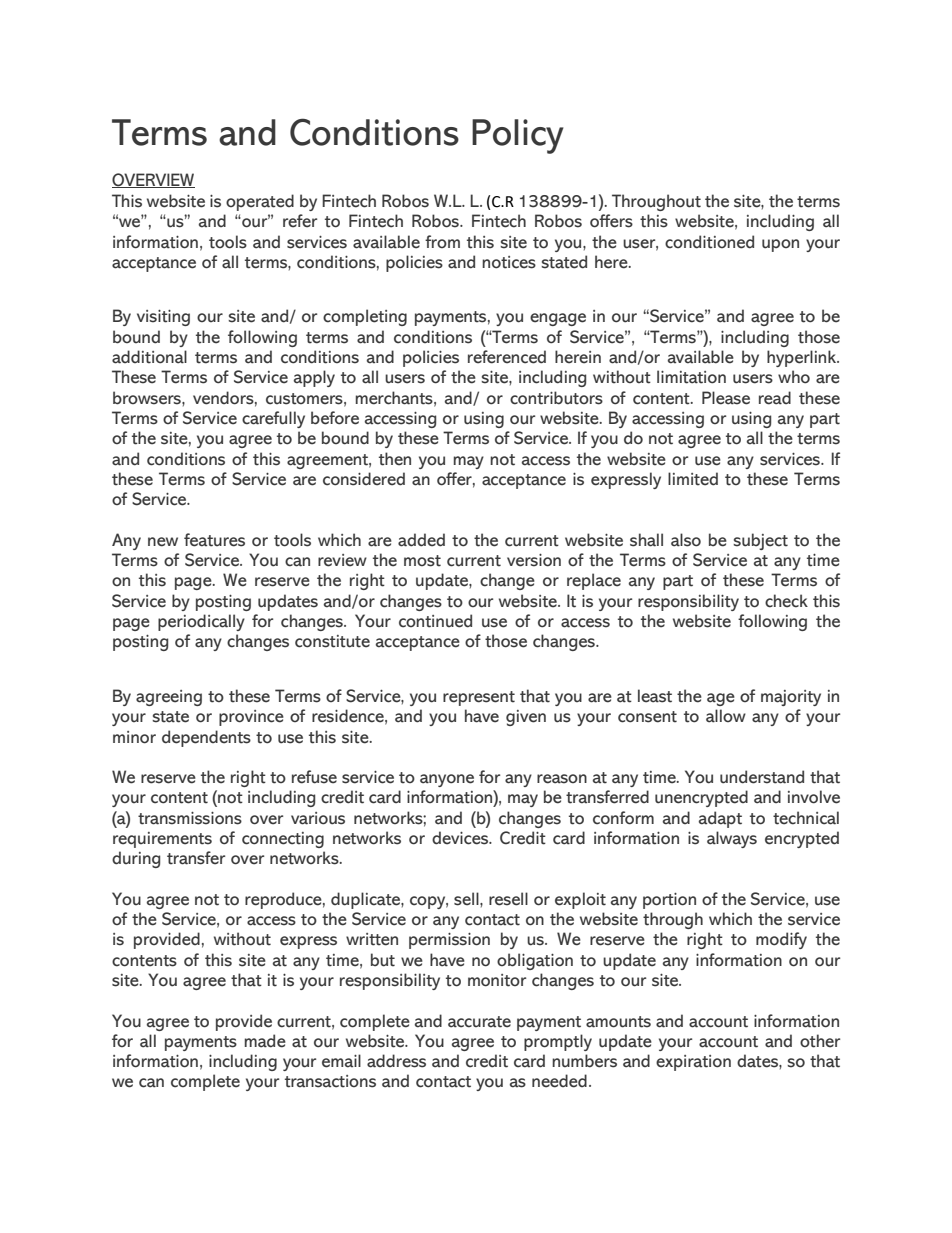  Describe the element at coordinates (265, 1041) in the screenshot. I see `made` at that location.
